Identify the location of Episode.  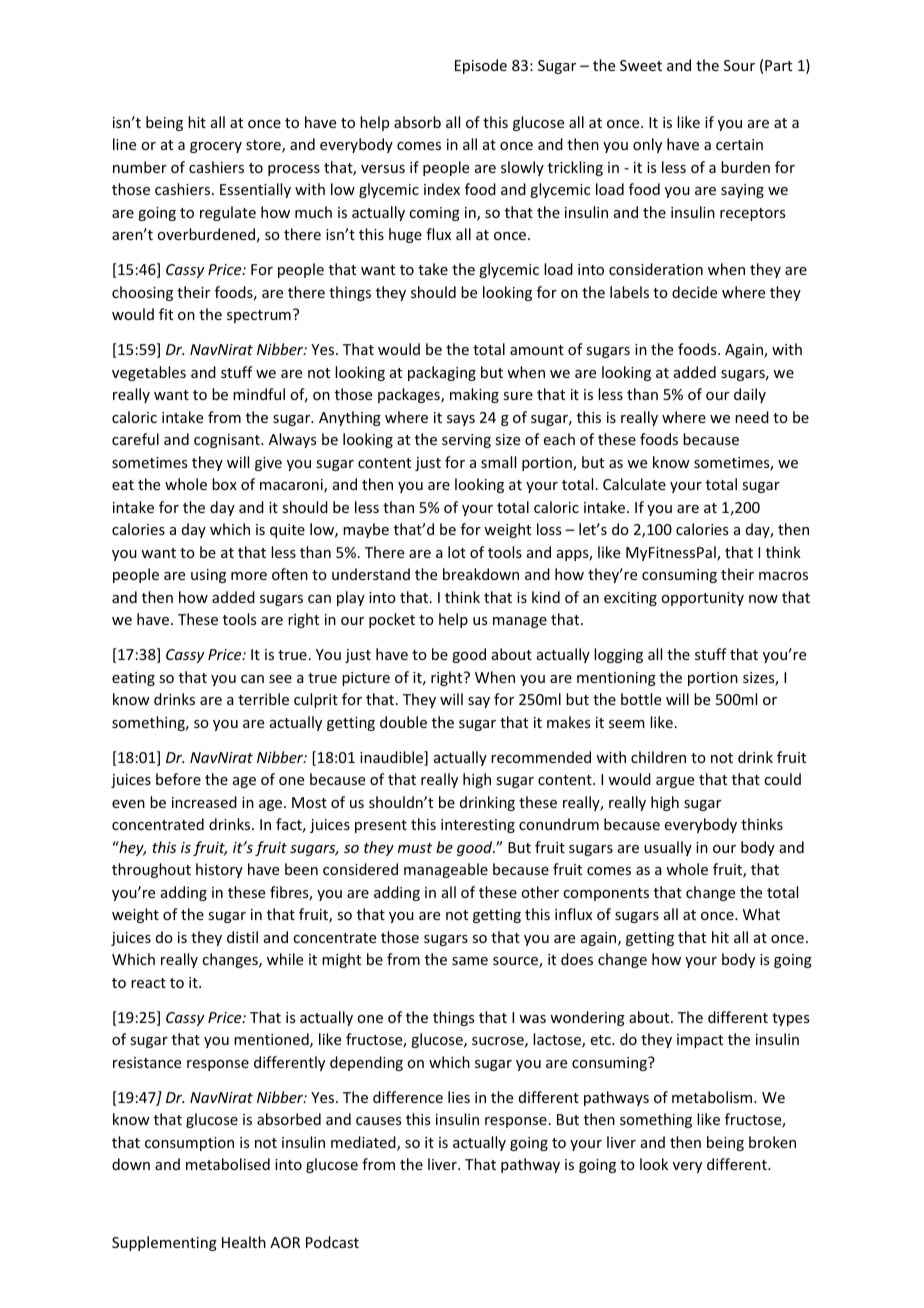
(481, 66).
